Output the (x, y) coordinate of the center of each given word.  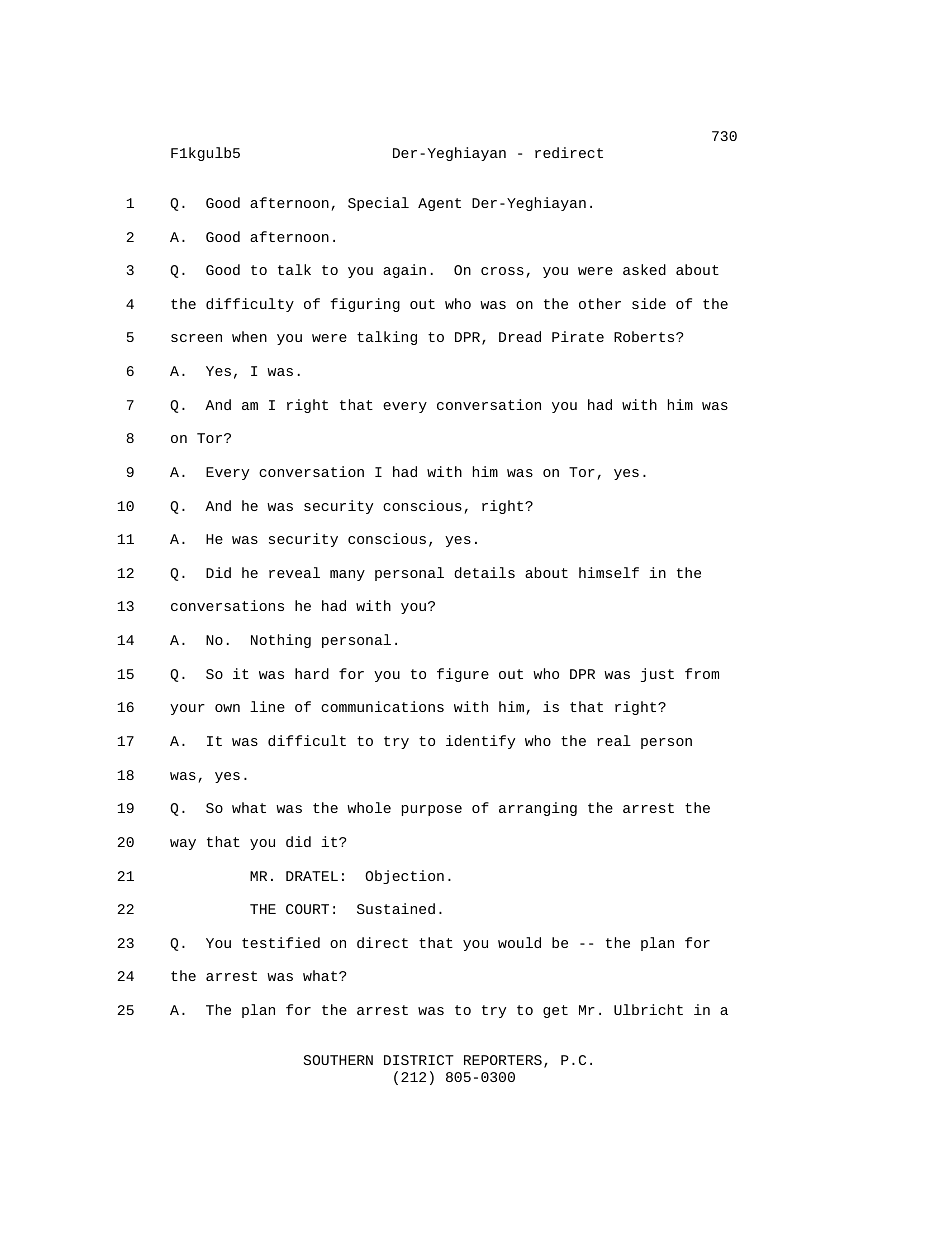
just (657, 675)
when (249, 336)
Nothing (281, 641)
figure (463, 675)
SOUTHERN (338, 1060)
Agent (439, 204)
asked (644, 269)
